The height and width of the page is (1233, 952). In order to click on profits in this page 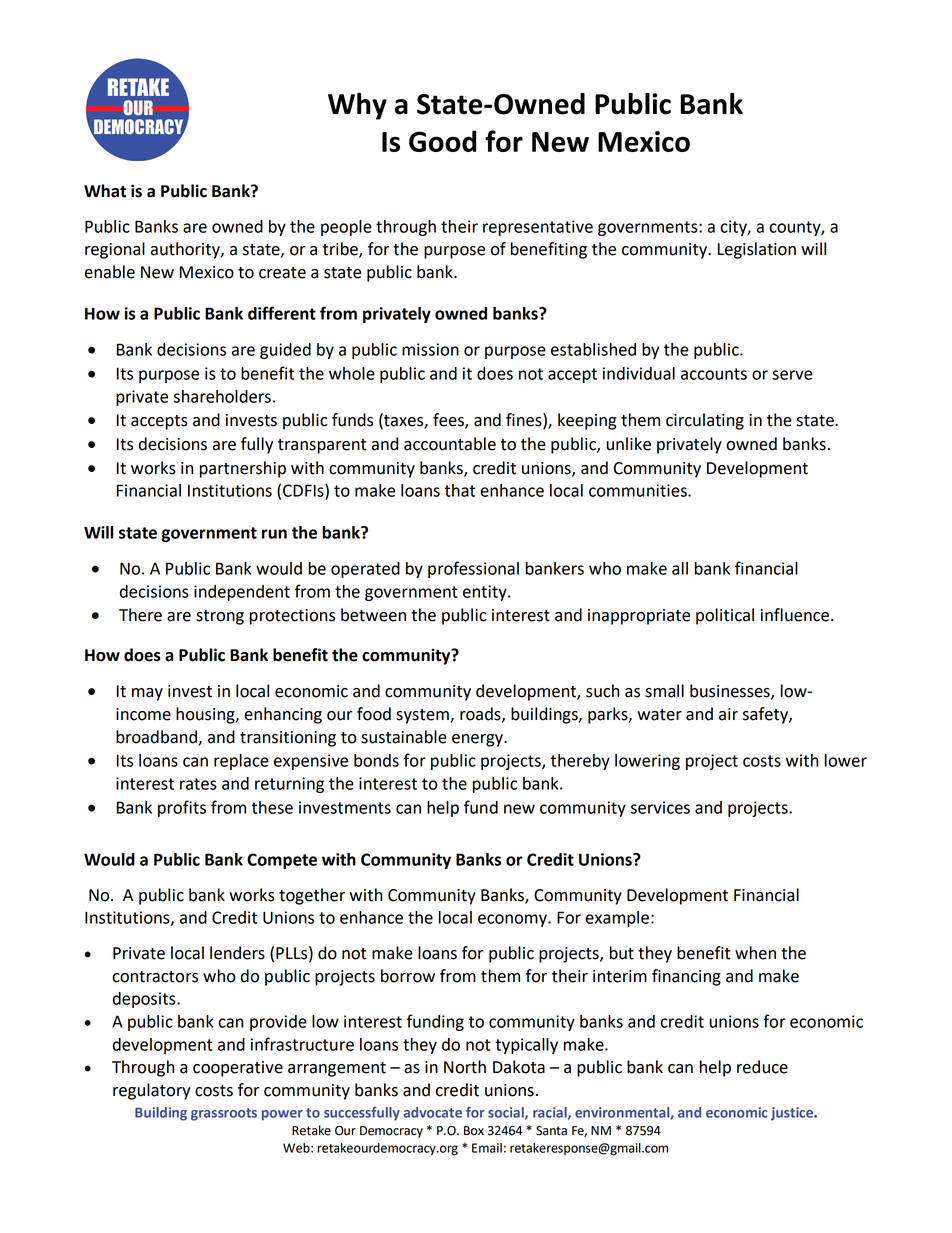, I will do `click(182, 808)`.
